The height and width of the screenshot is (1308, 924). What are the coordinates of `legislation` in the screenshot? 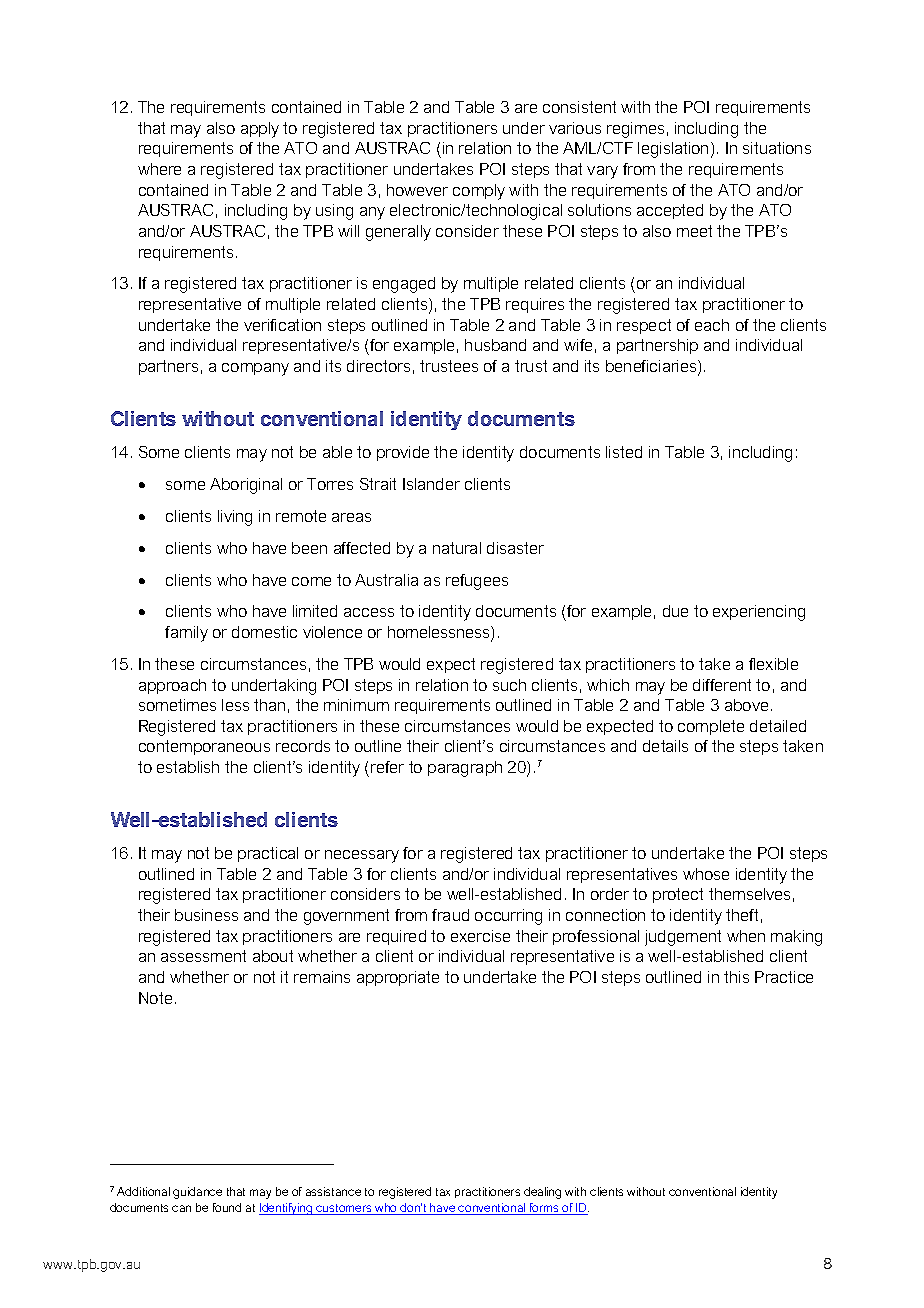 It's located at (673, 150).
